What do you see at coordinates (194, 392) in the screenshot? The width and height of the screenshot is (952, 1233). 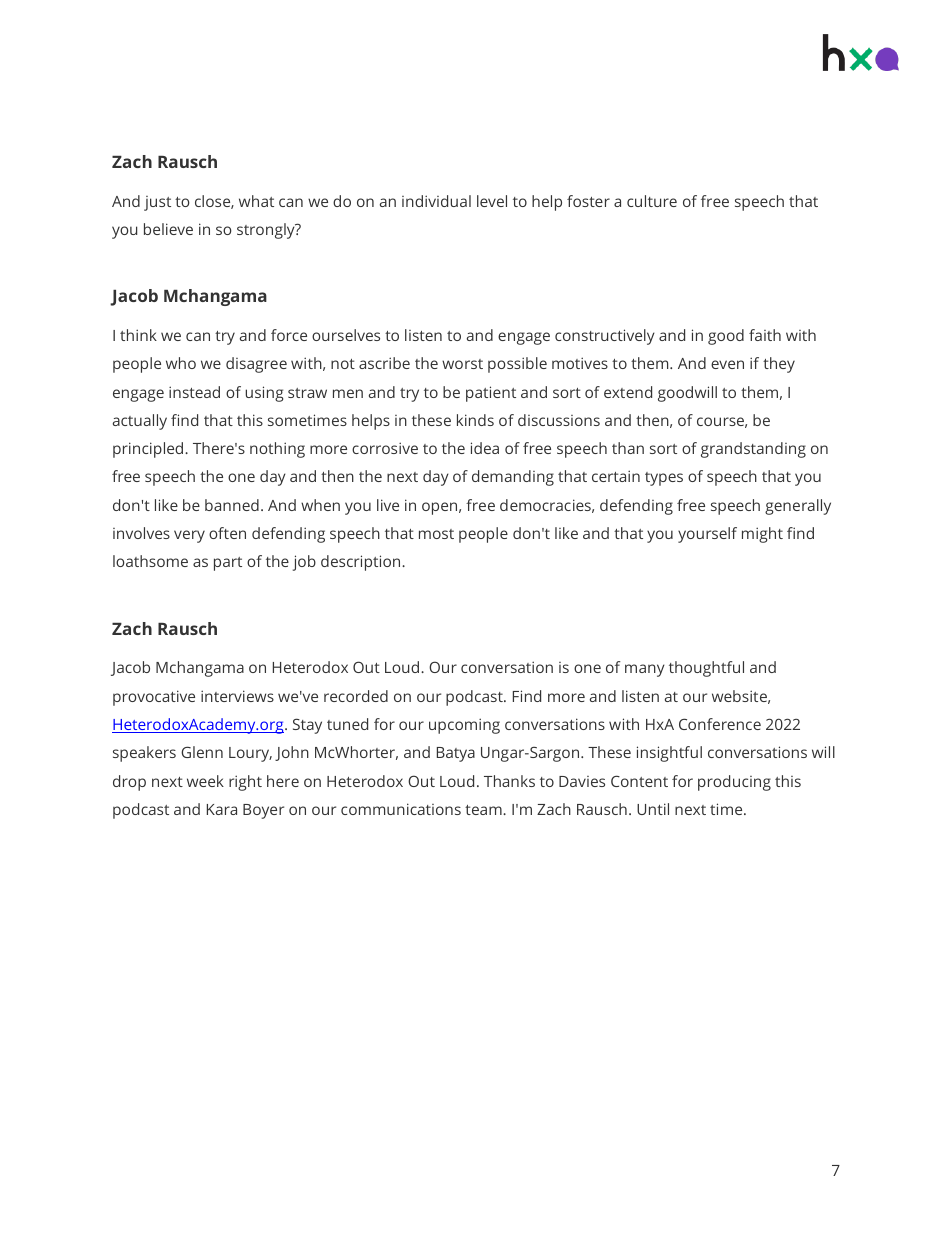 I see `instead` at bounding box center [194, 392].
